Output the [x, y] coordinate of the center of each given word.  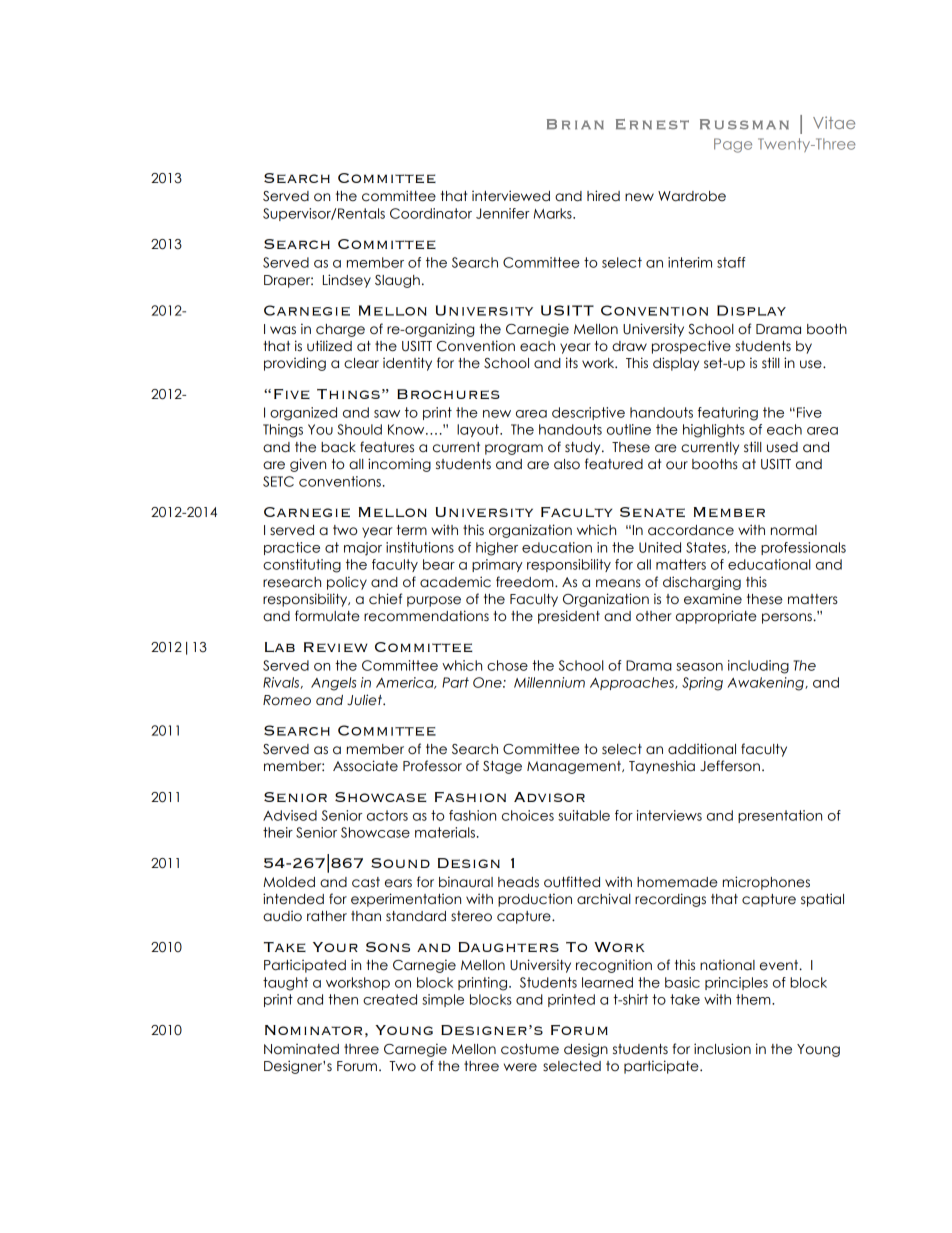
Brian [575, 124]
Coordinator [431, 213]
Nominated [301, 1049]
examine [713, 599]
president [569, 617]
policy [347, 583]
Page [733, 145]
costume [530, 1049]
